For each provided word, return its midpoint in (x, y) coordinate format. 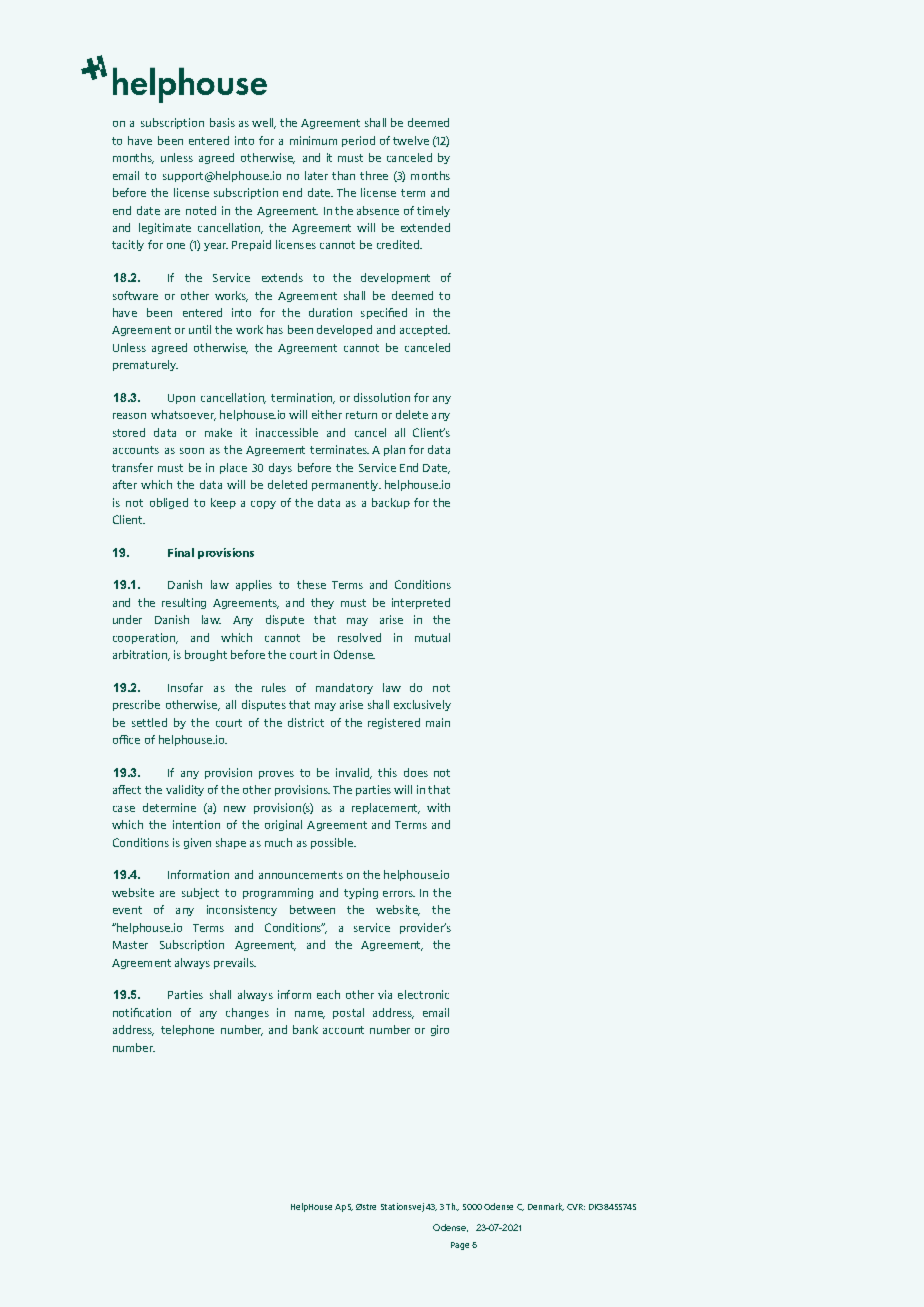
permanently (346, 485)
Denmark (546, 1207)
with (438, 807)
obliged (169, 503)
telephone (187, 1030)
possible (333, 843)
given (197, 843)
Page (460, 1246)
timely (433, 211)
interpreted (421, 603)
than (343, 175)
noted (201, 210)
